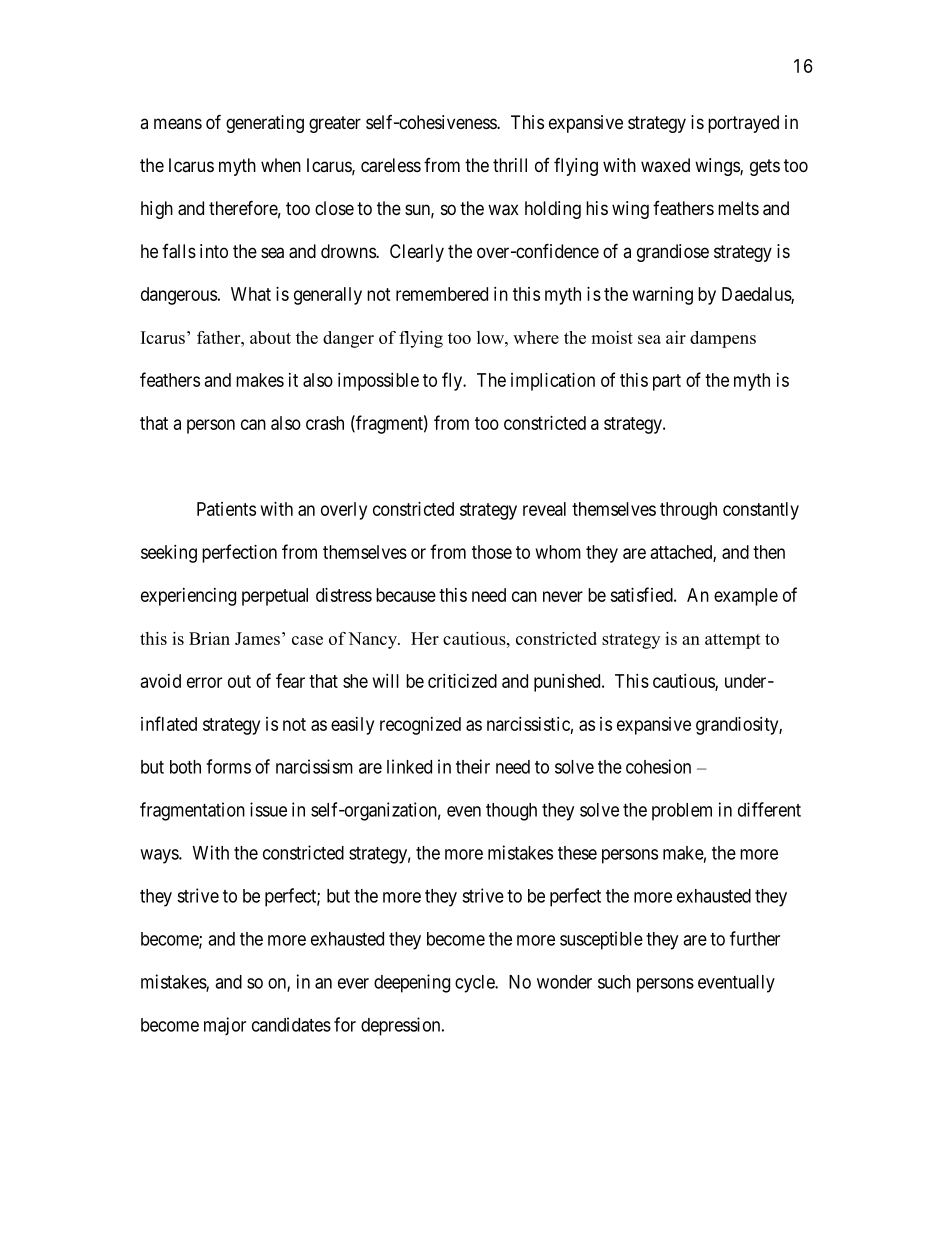  What do you see at coordinates (492, 552) in the screenshot?
I see `those` at bounding box center [492, 552].
